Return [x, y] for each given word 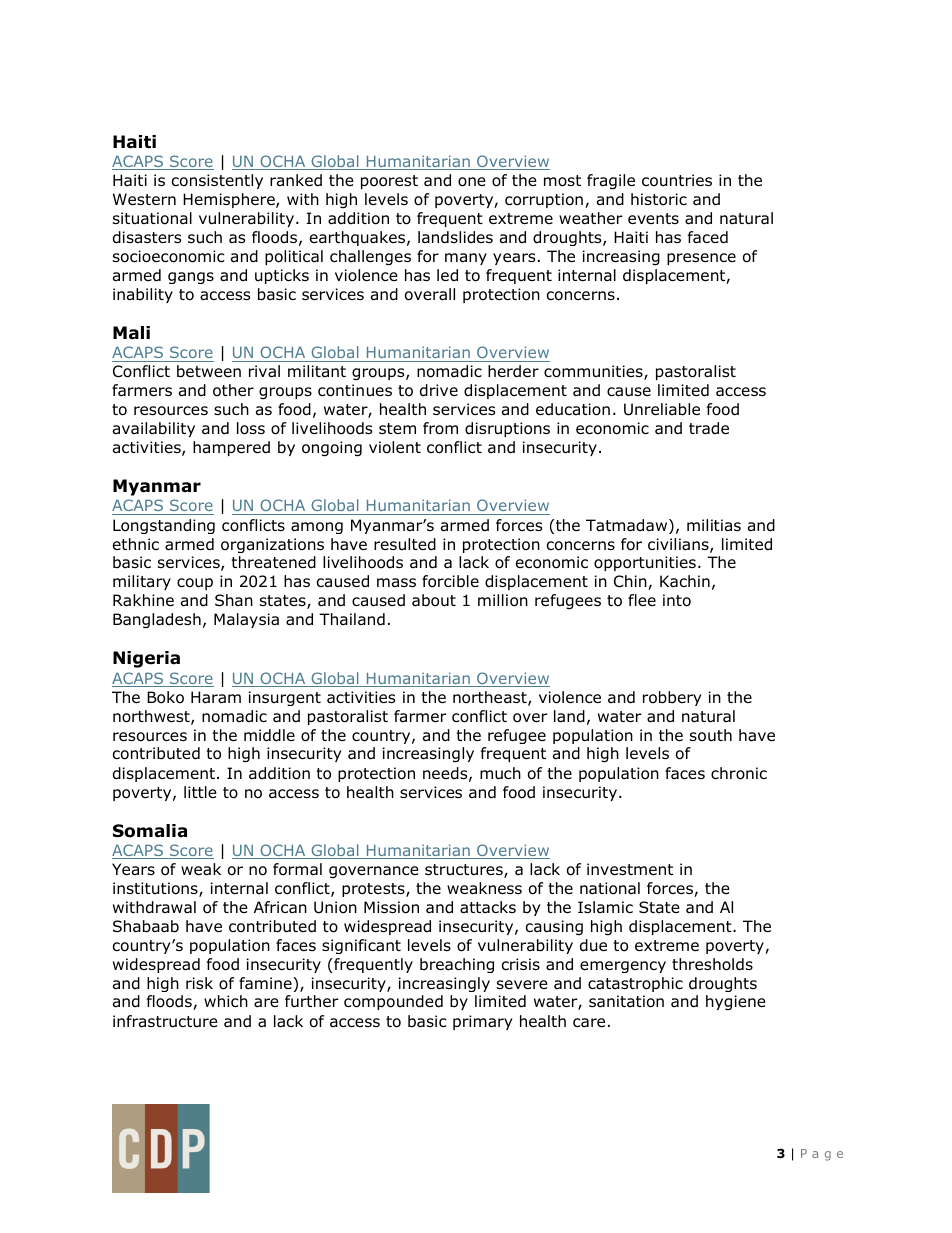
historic [659, 199]
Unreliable [662, 409]
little [200, 792]
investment [630, 869]
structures [465, 871]
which [226, 1001]
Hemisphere [230, 200]
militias [714, 525]
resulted [405, 544]
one [472, 182]
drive [439, 390]
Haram [216, 697]
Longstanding [164, 526]
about [434, 600]
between [209, 371]
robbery [672, 698]
